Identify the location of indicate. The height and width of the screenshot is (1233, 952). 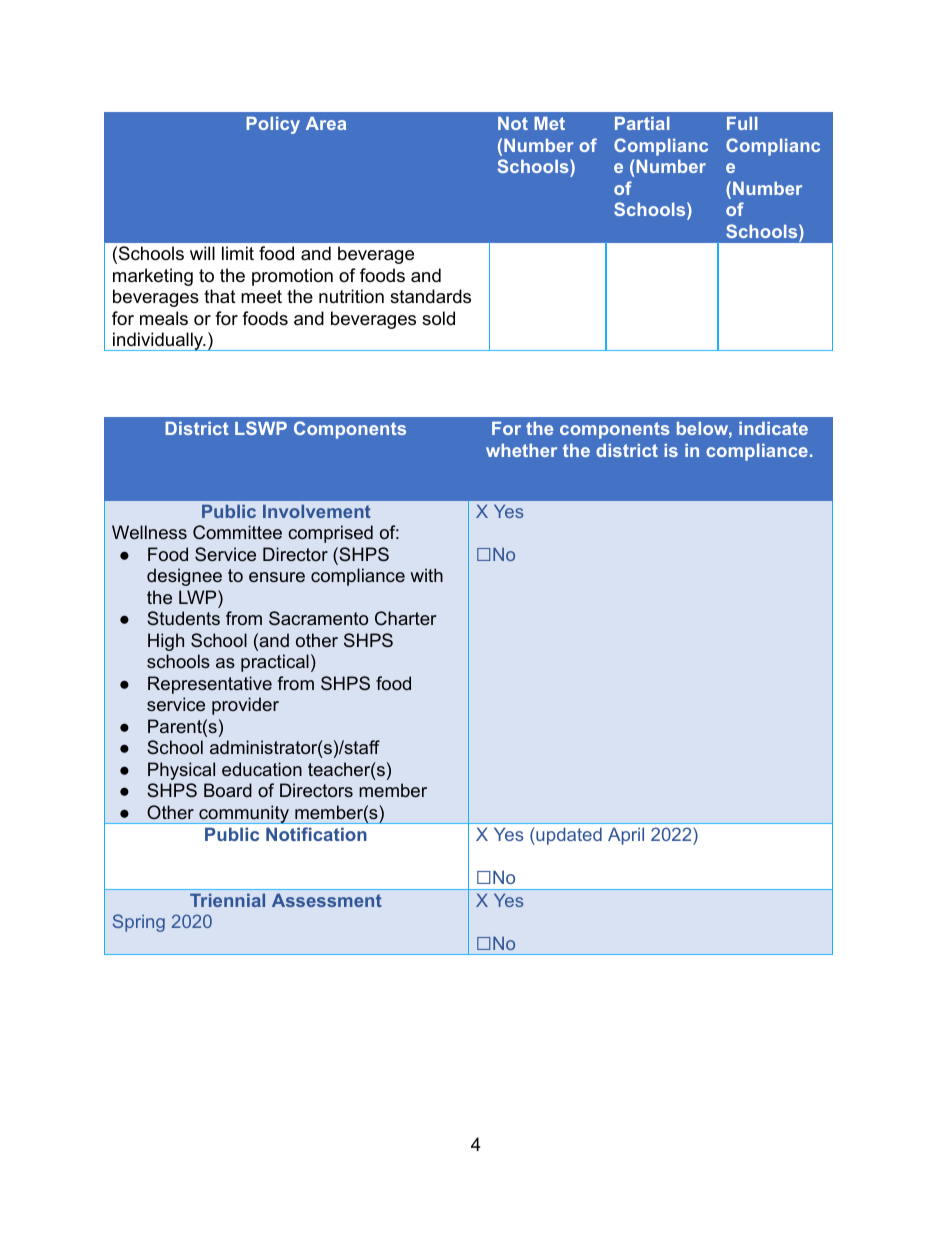
(773, 428).
